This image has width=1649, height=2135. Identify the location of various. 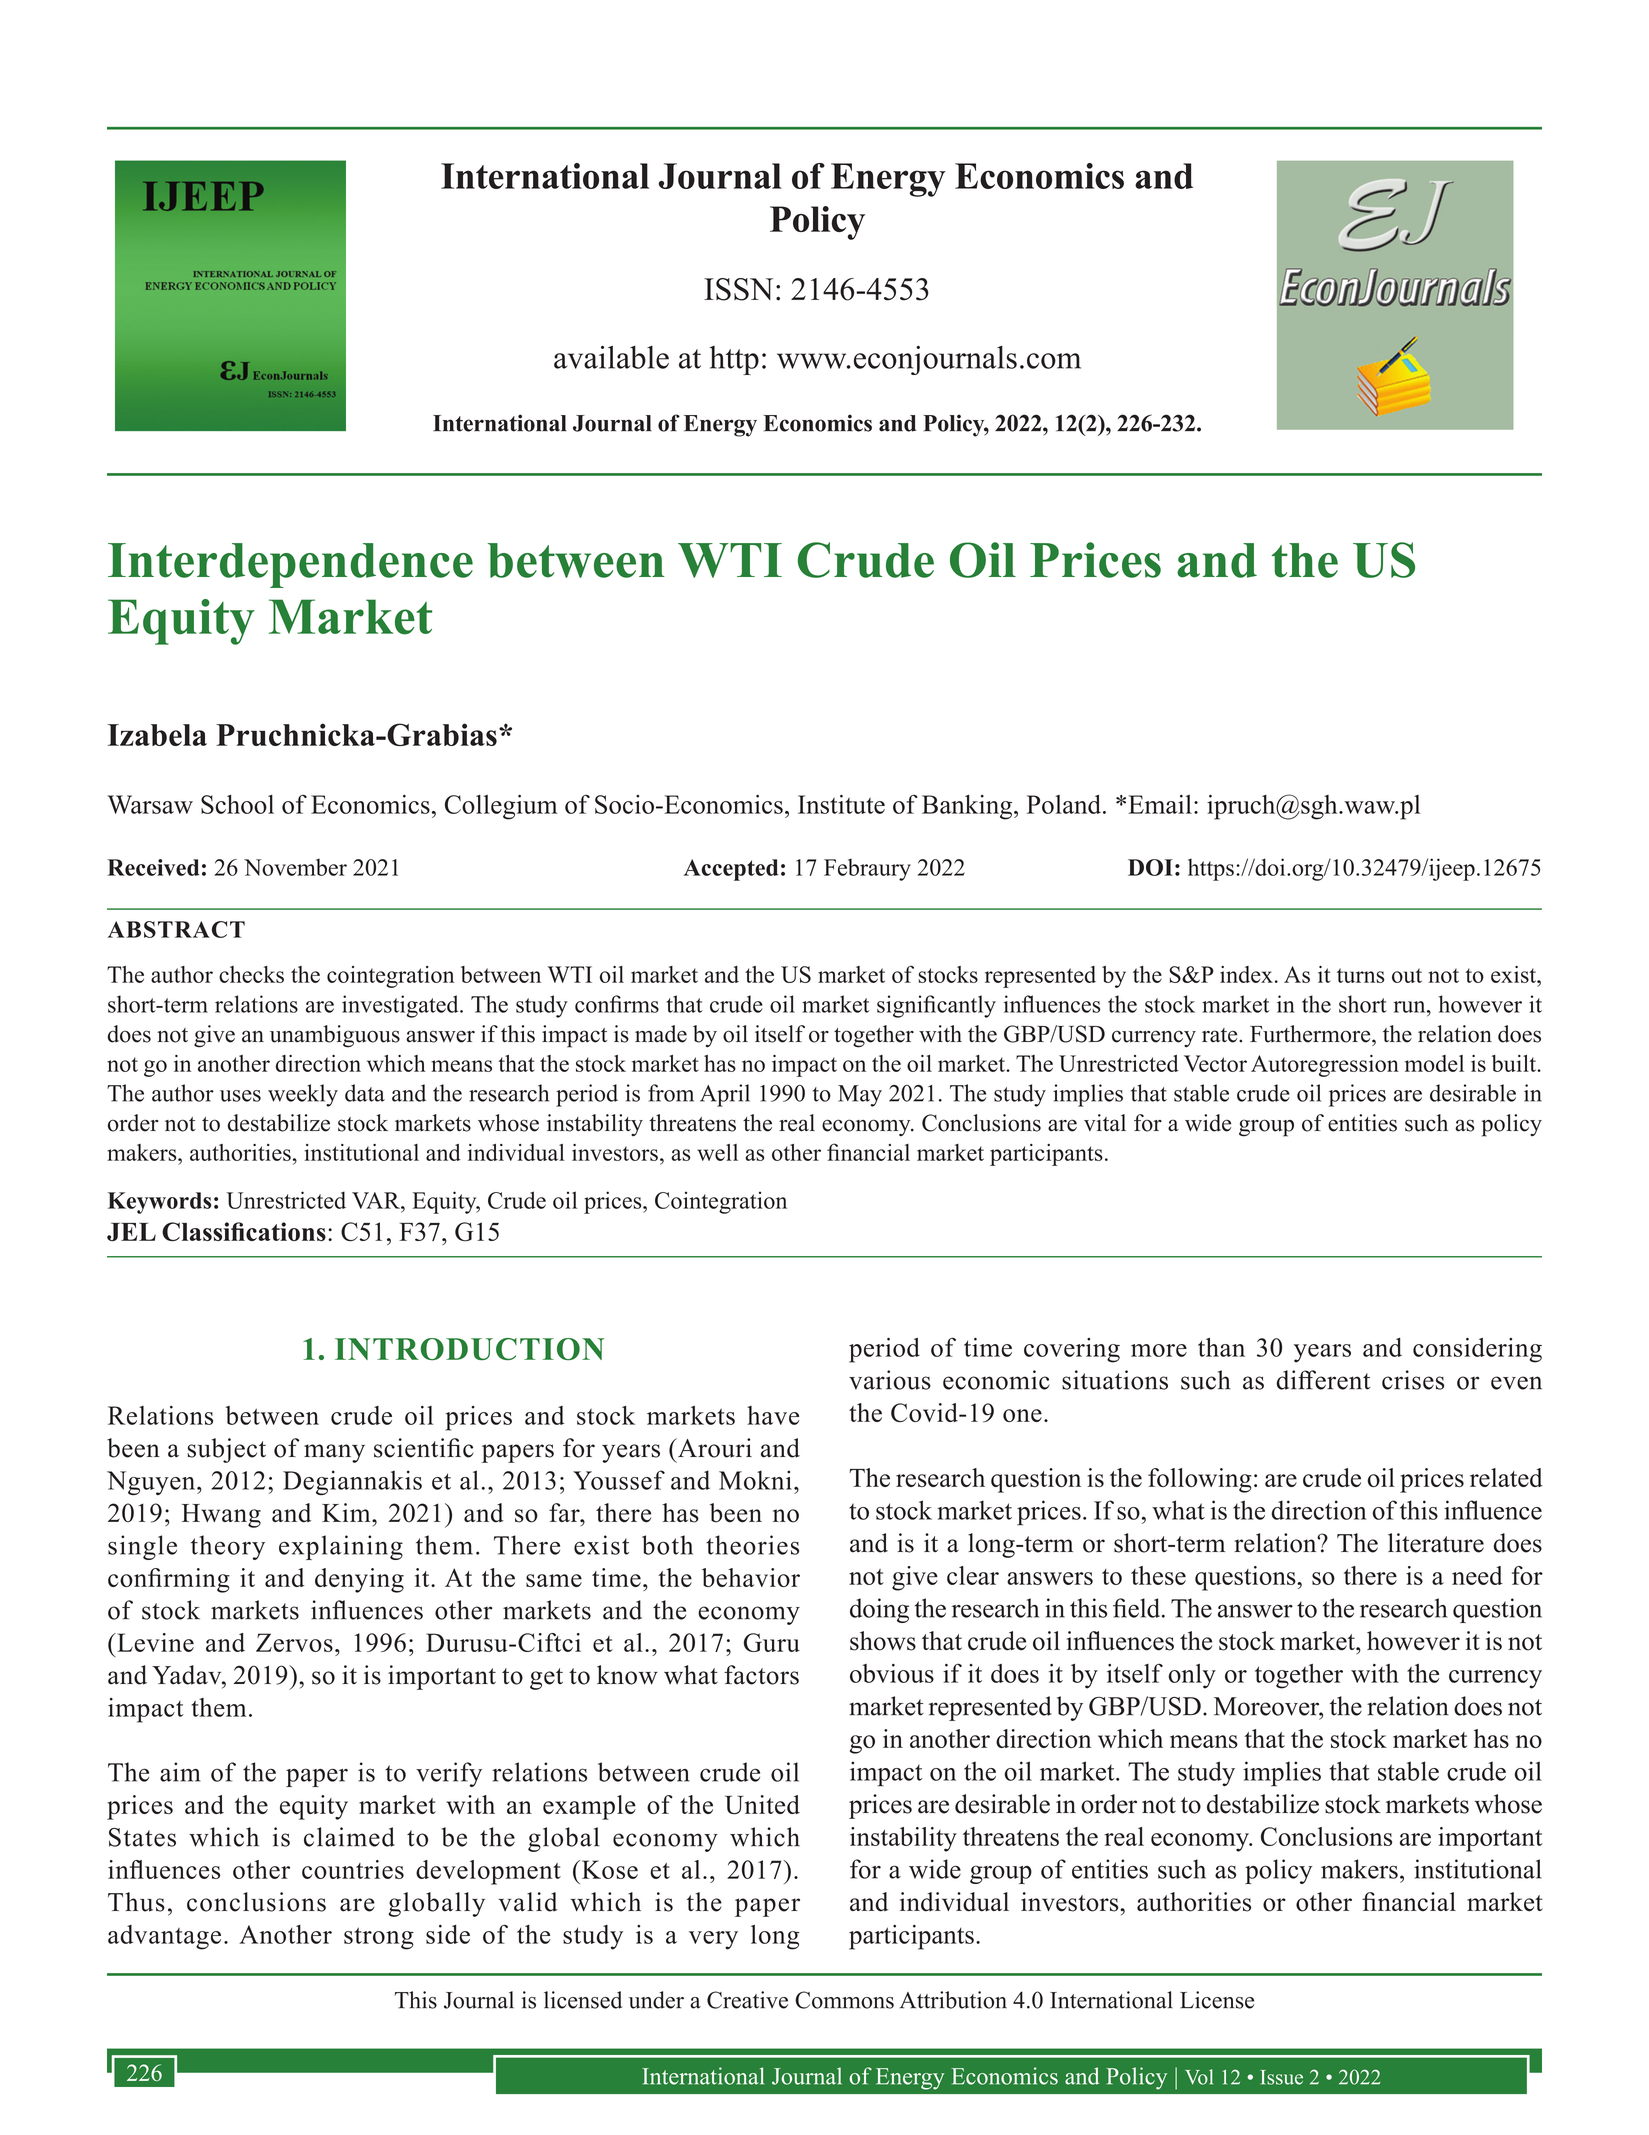
(890, 1380).
